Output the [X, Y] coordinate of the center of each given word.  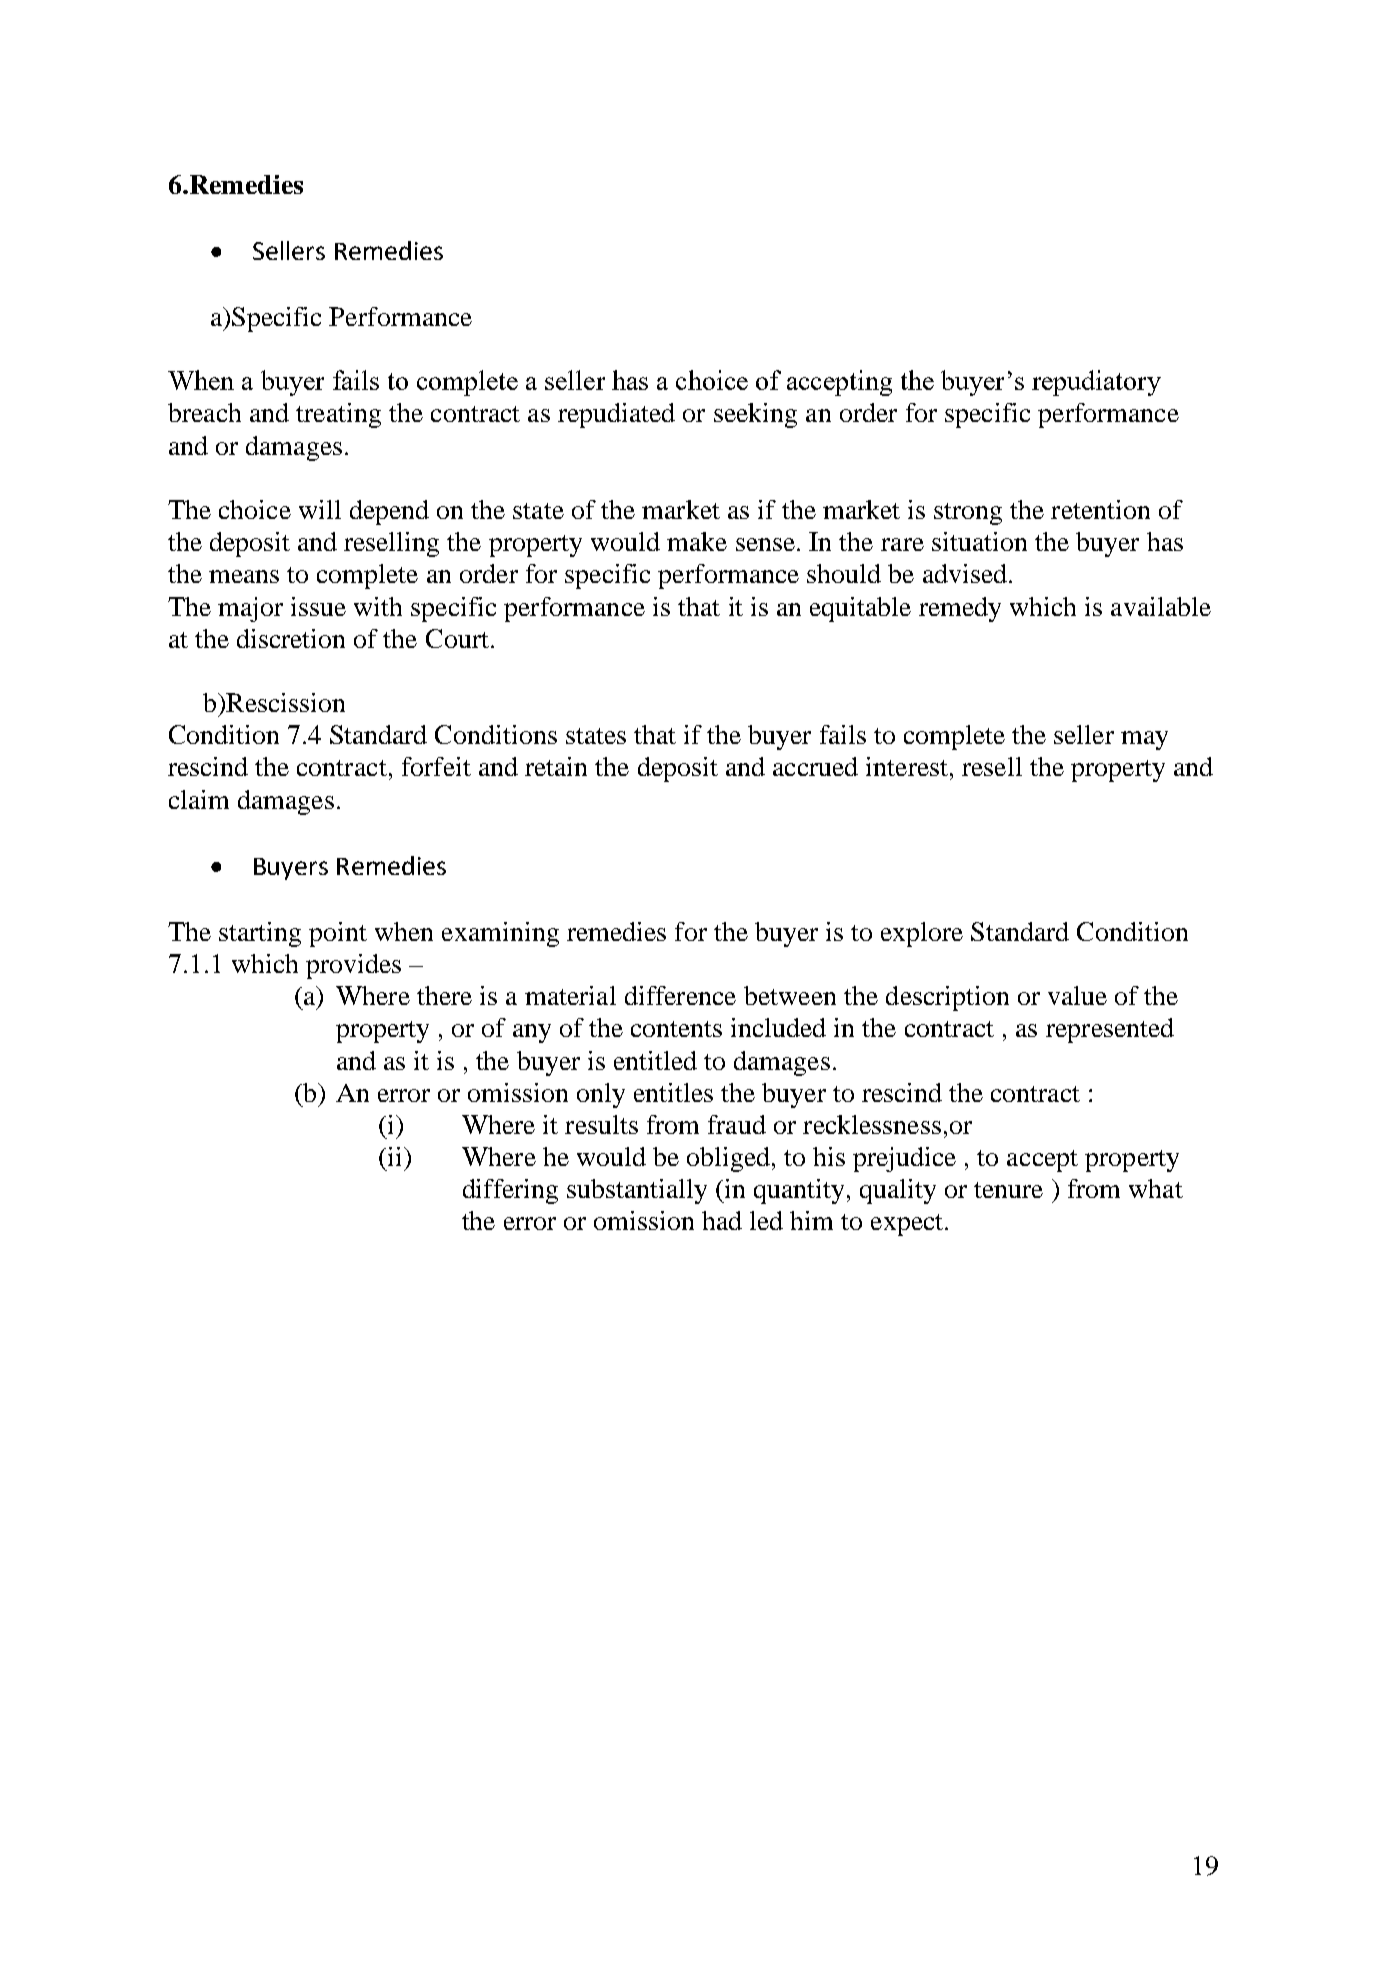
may [1144, 740]
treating [338, 415]
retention [1100, 509]
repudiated [616, 415]
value [1077, 995]
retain [556, 766]
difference [680, 995]
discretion [291, 638]
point [338, 934]
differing [510, 1191]
